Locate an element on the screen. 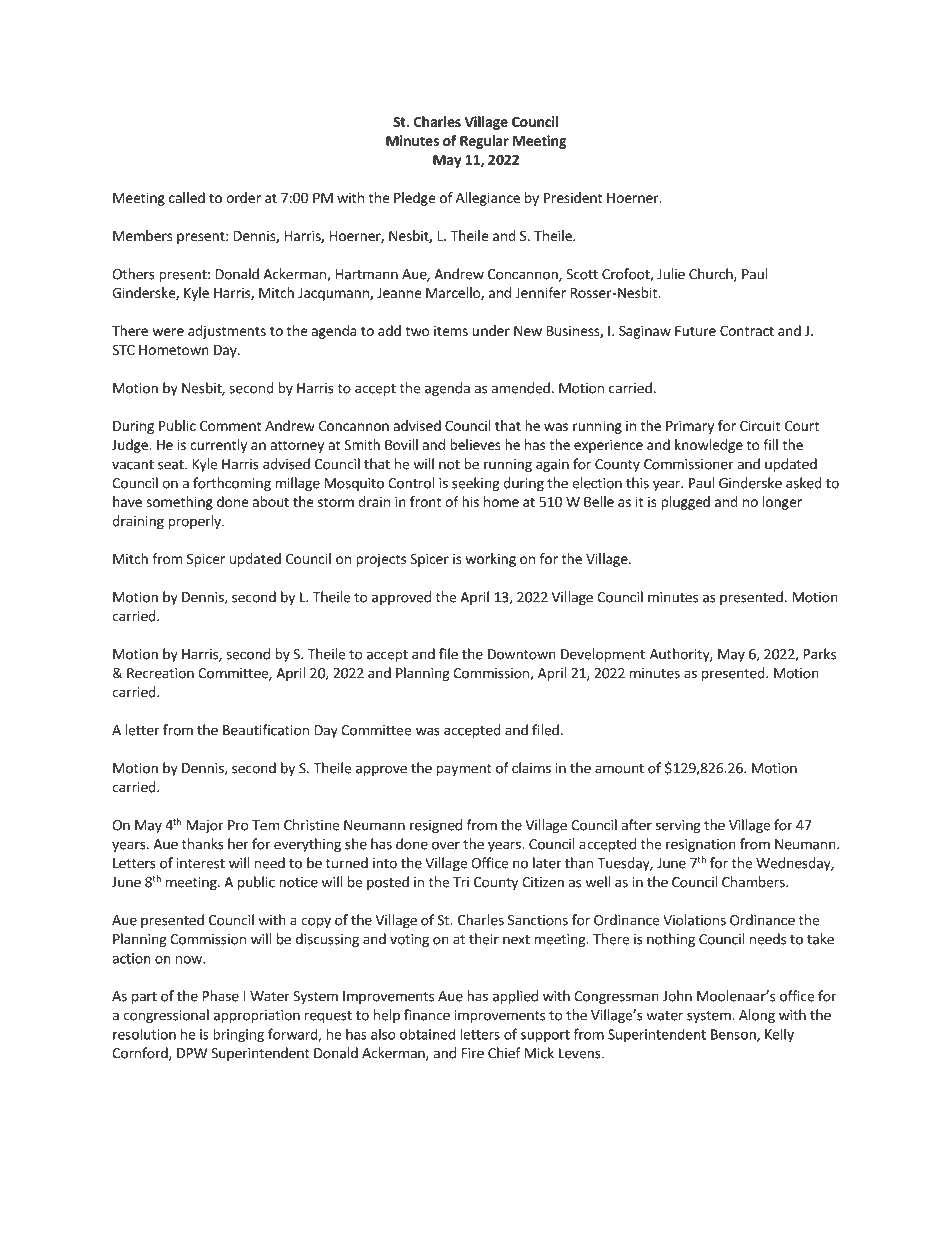  Benson is located at coordinates (734, 1035).
